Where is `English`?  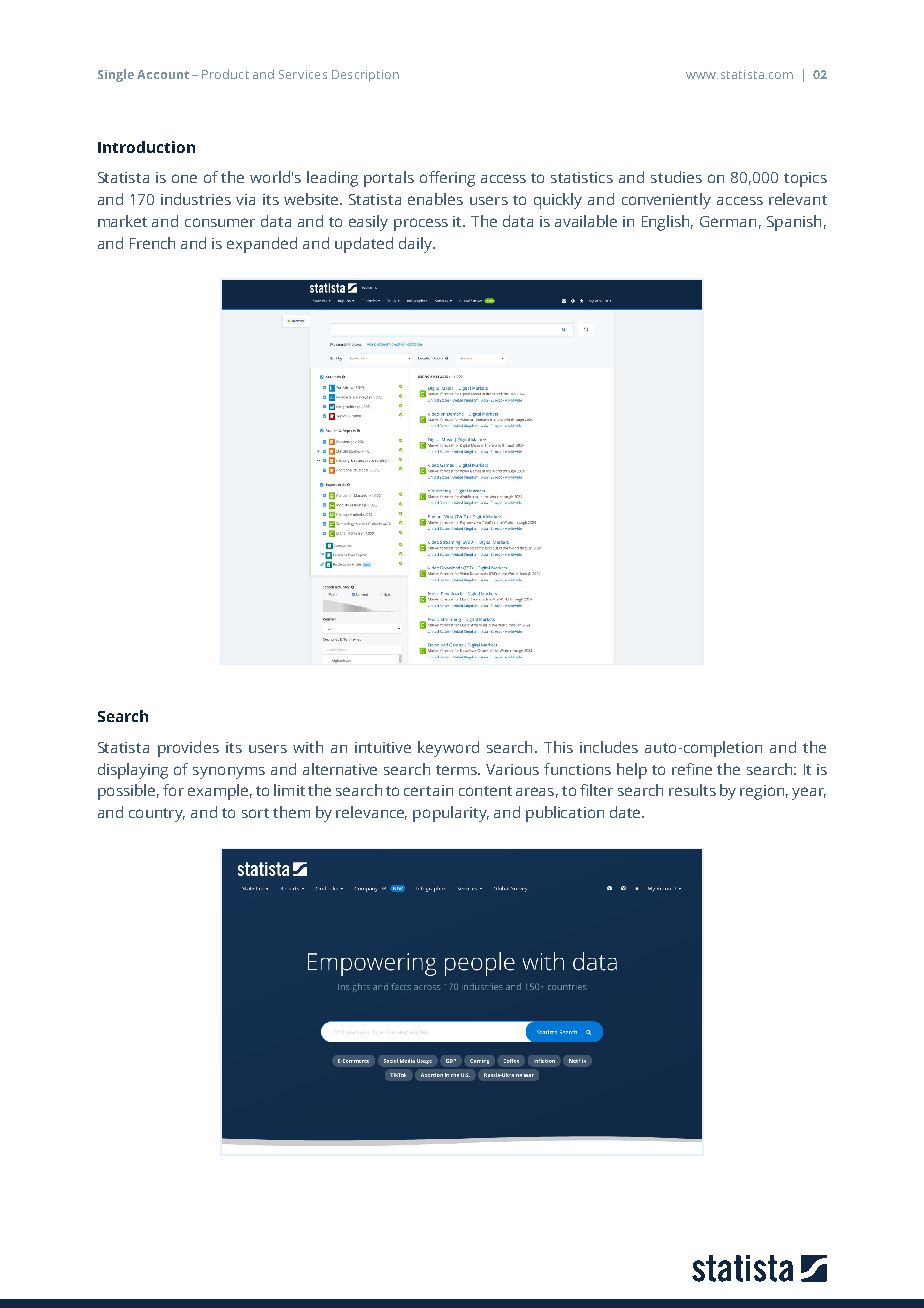
English is located at coordinates (667, 223).
